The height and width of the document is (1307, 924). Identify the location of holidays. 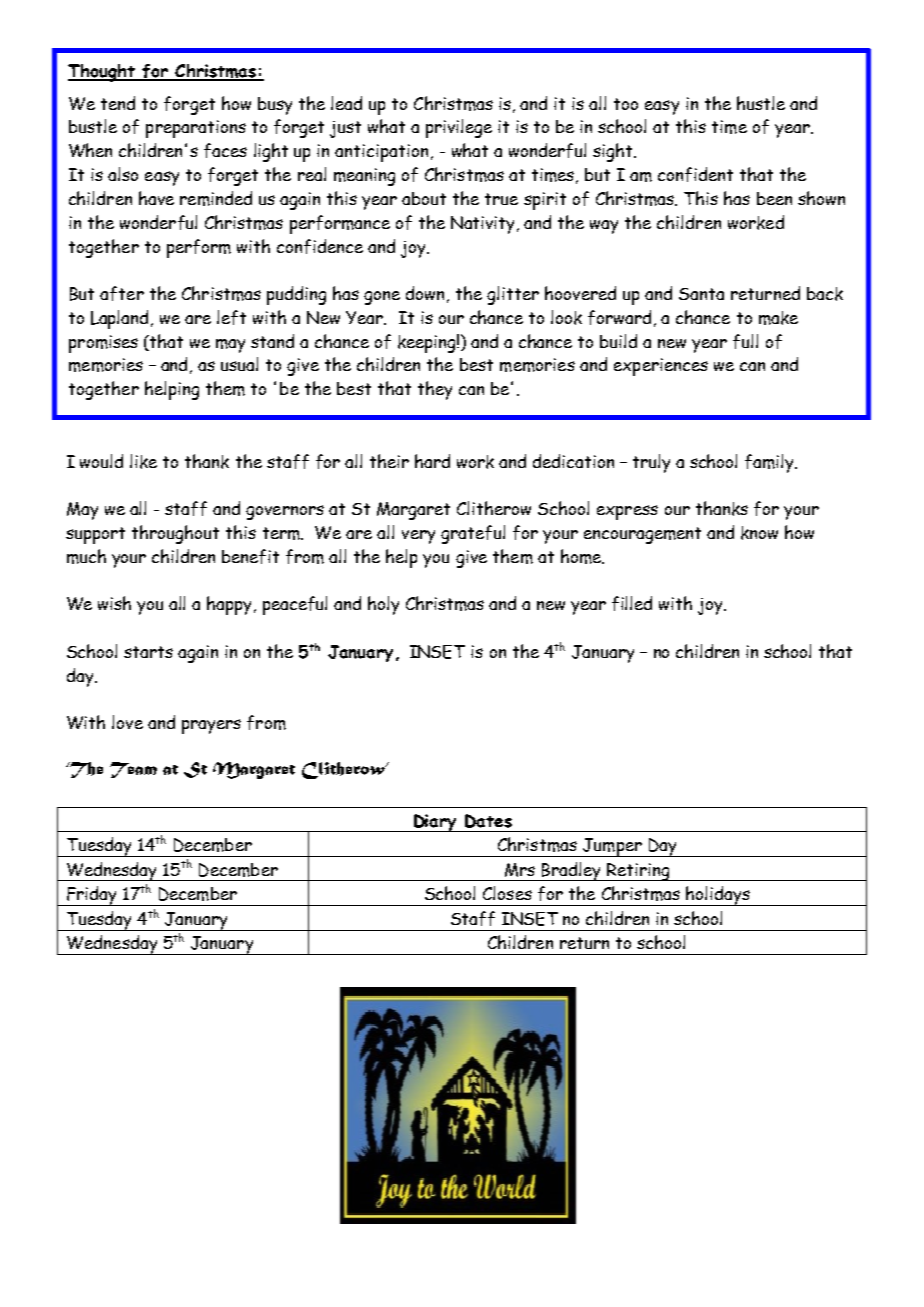
(718, 896).
